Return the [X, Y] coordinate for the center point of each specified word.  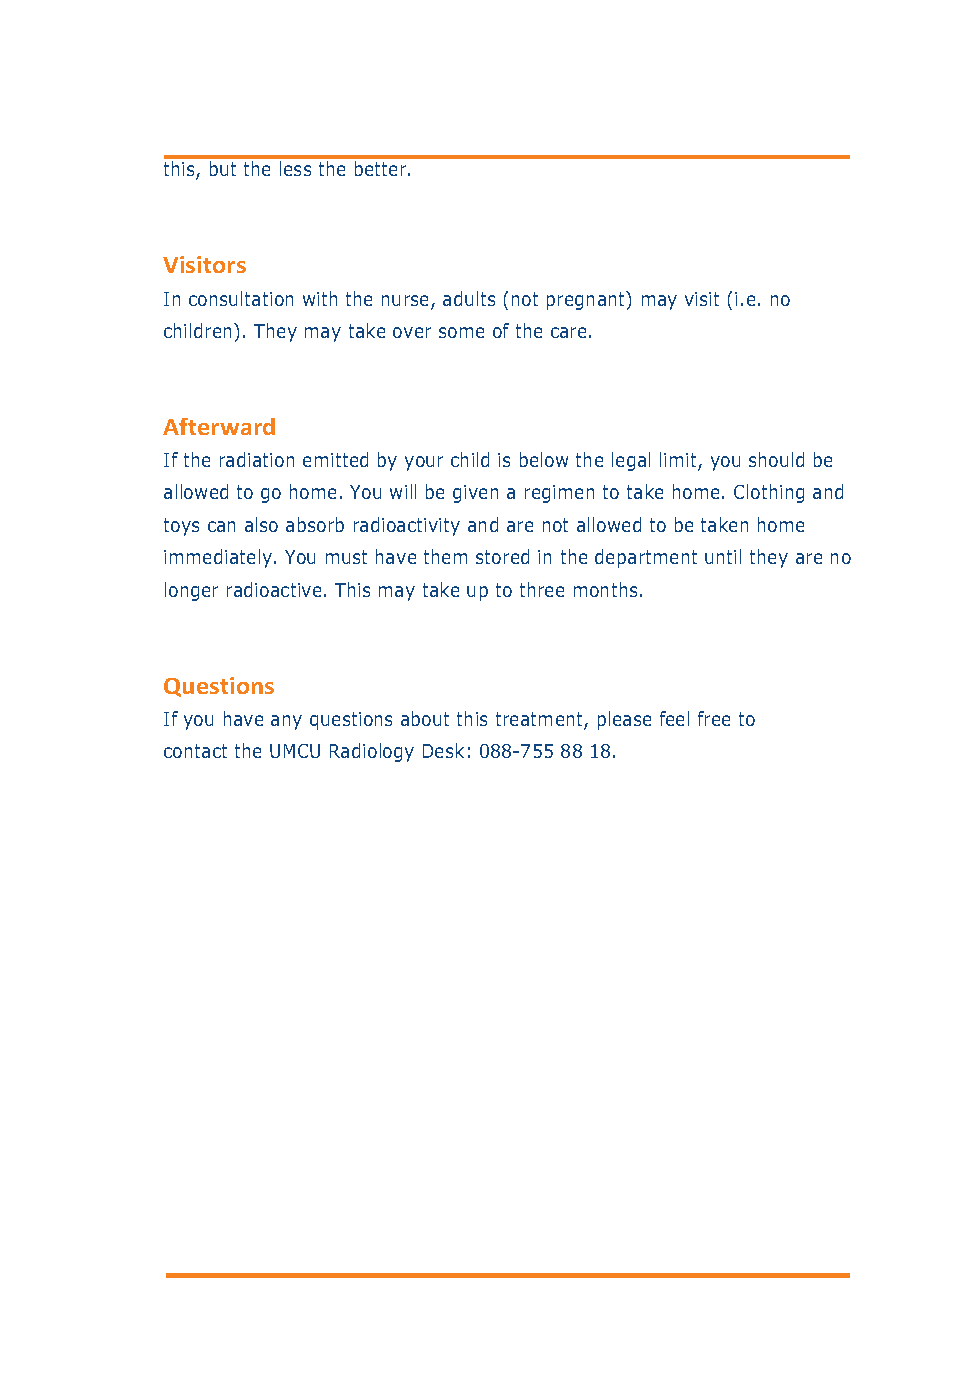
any [286, 722]
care [568, 332]
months [605, 589]
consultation [241, 298]
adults [469, 298]
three [542, 589]
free [714, 718]
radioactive [274, 589]
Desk [443, 750]
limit [679, 461]
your [424, 463]
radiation [257, 459]
